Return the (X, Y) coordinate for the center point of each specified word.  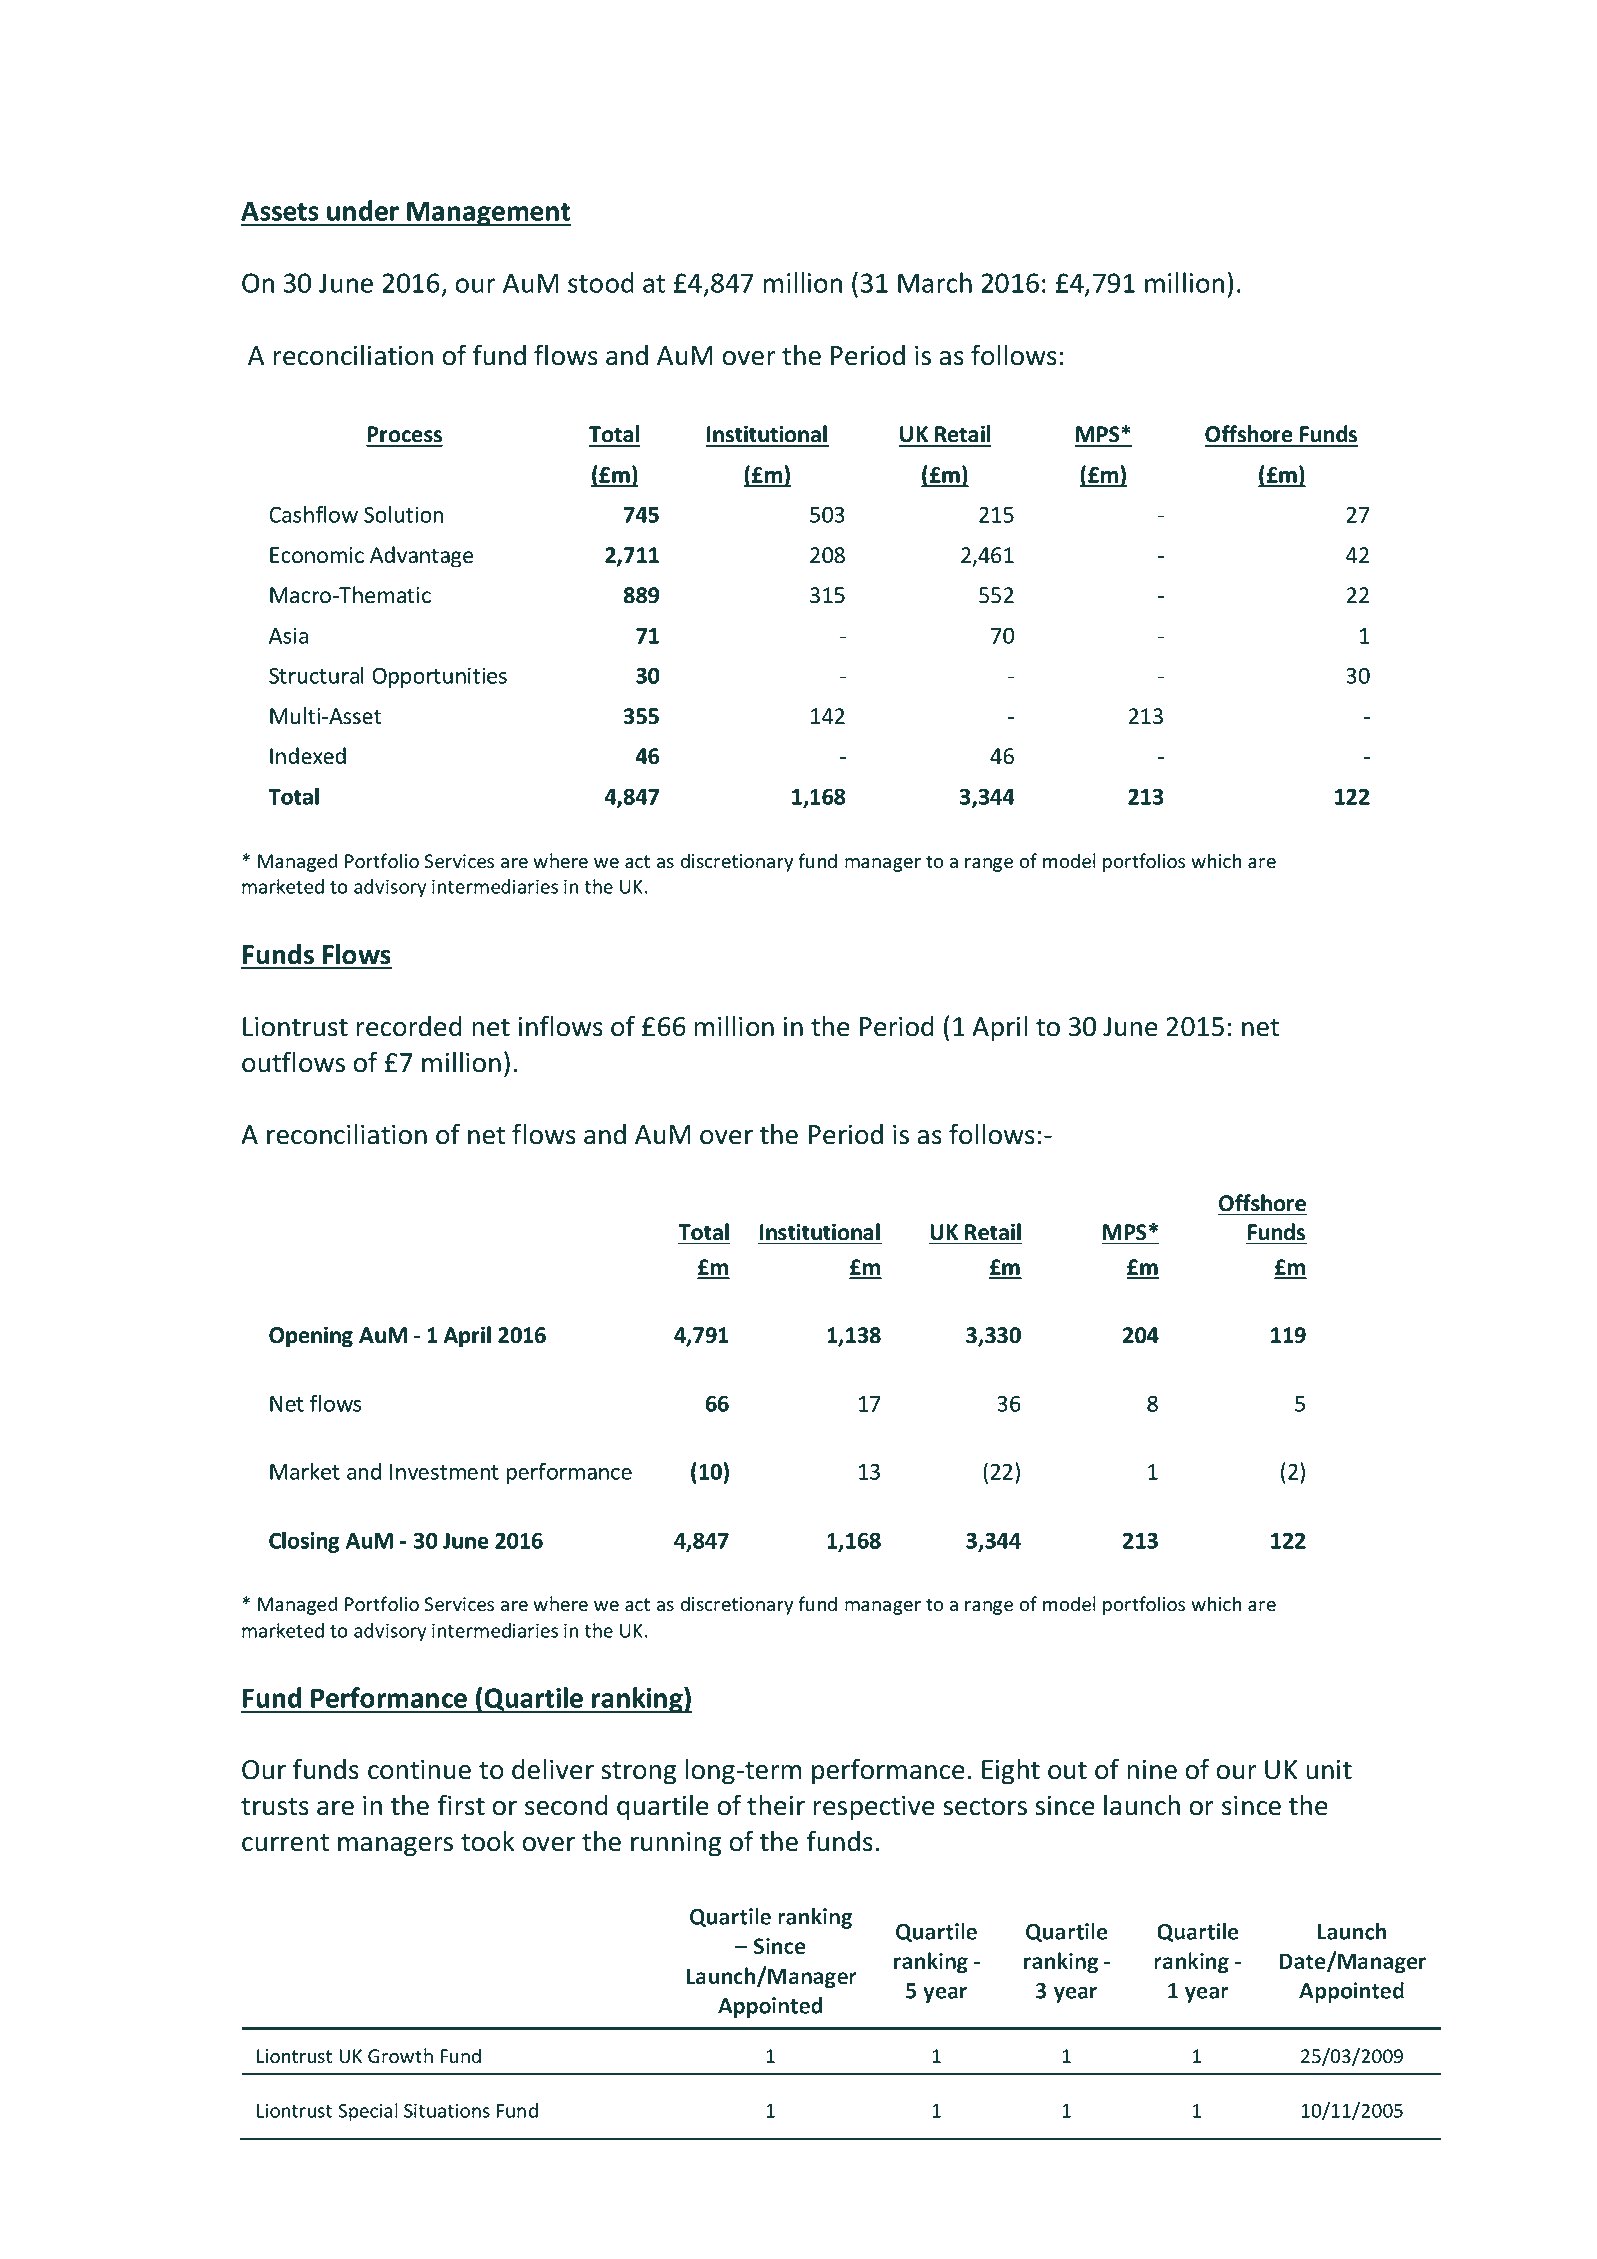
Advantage (421, 557)
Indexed (308, 756)
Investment (444, 1472)
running (676, 1844)
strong (638, 1773)
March (935, 282)
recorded (409, 1026)
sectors (985, 1806)
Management (488, 213)
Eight (1011, 1772)
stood (601, 282)
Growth (400, 2056)
